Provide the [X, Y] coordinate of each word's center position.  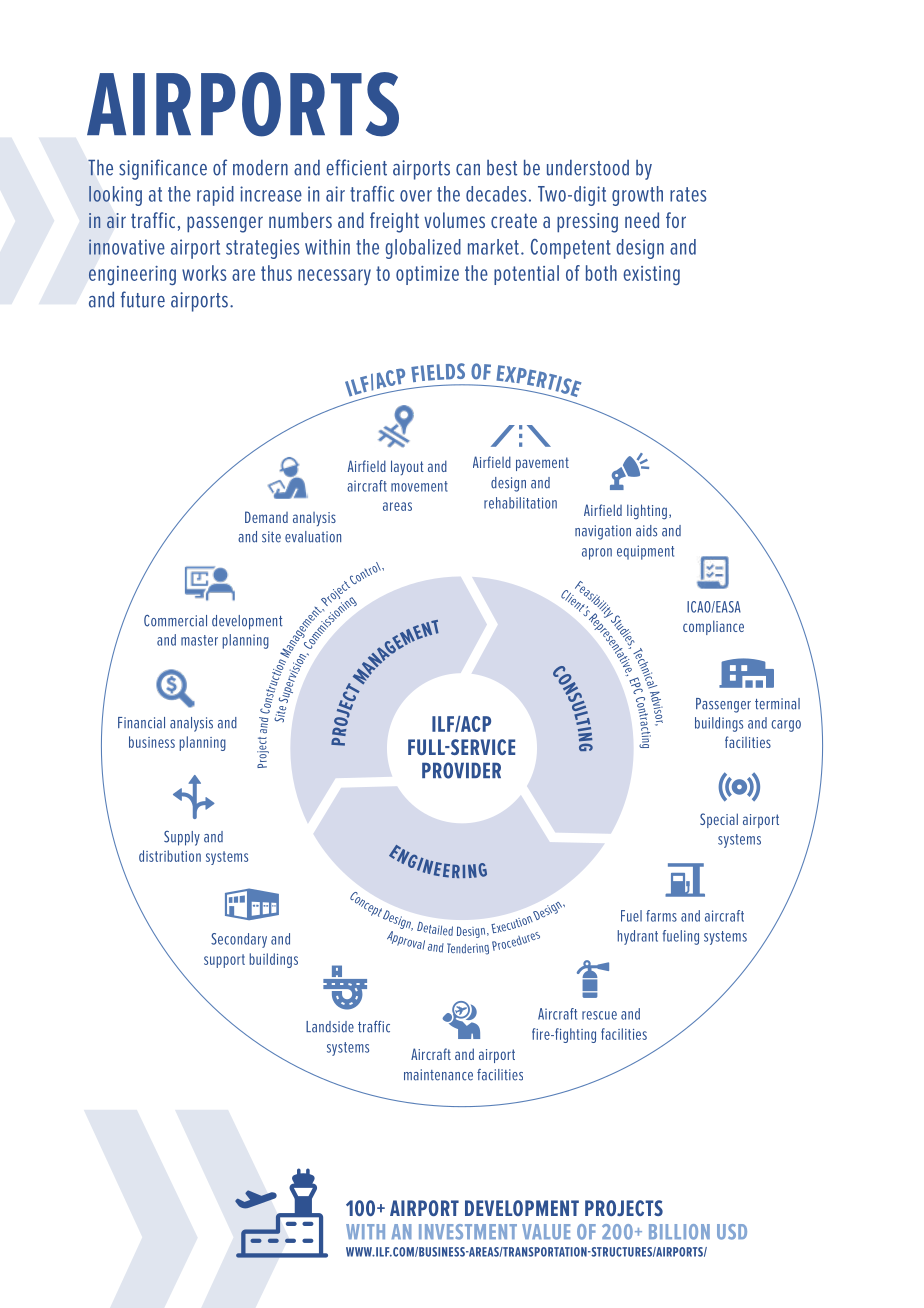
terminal [777, 704]
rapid [215, 196]
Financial [141, 723]
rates [688, 194]
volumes [454, 220]
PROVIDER [461, 770]
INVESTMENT [468, 1232]
